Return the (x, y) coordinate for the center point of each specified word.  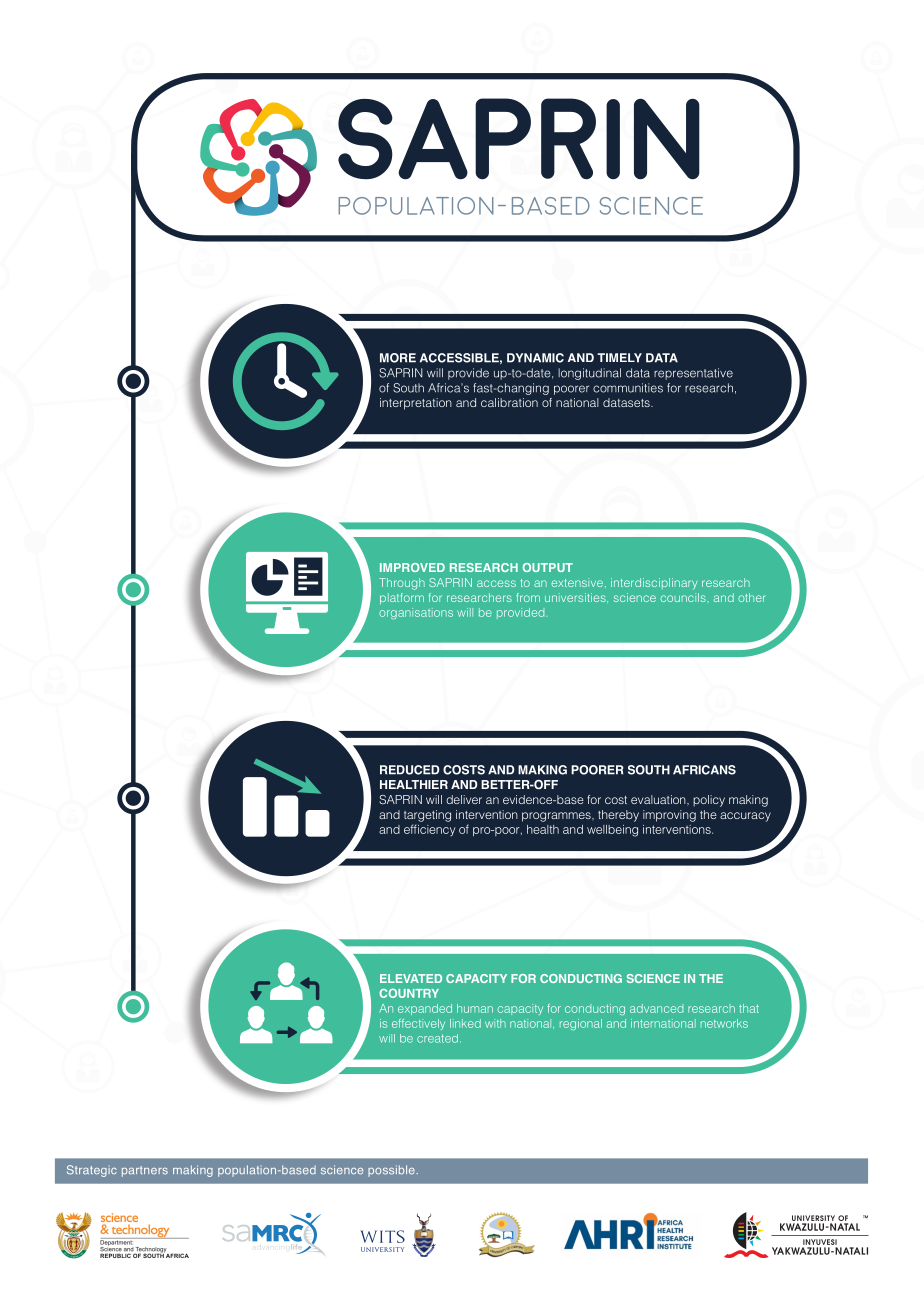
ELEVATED (411, 978)
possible (392, 1171)
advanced (656, 1008)
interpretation (416, 404)
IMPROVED (412, 567)
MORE (398, 358)
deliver (464, 799)
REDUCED (410, 770)
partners (145, 1171)
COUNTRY (409, 993)
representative (693, 374)
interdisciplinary (654, 584)
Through (402, 584)
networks (724, 1023)
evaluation (659, 800)
